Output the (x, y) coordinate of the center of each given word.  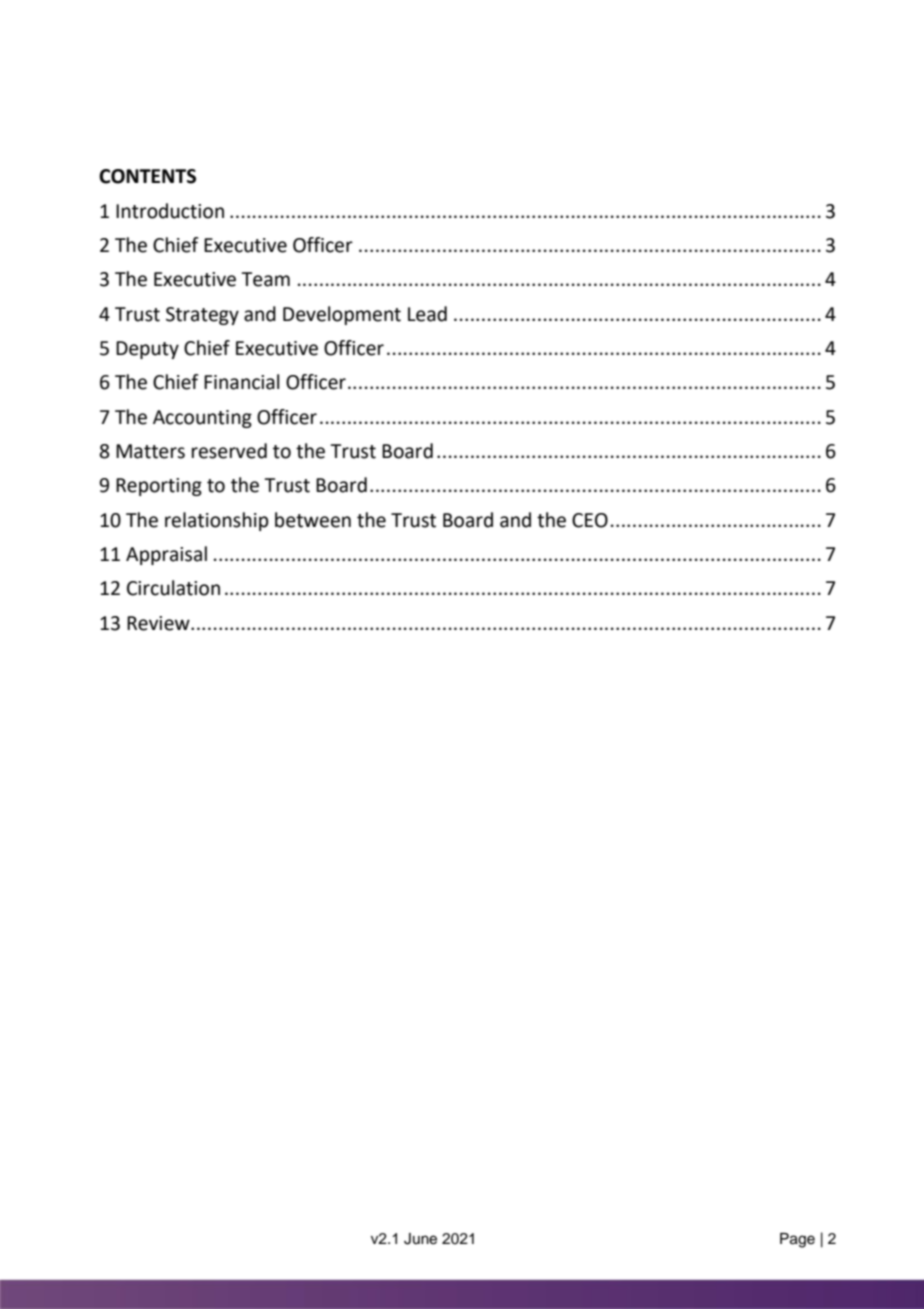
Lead (427, 314)
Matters (150, 451)
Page (797, 1240)
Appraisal (166, 555)
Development (342, 315)
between (313, 520)
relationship (217, 521)
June (420, 1239)
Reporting (159, 487)
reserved (229, 451)
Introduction (170, 211)
